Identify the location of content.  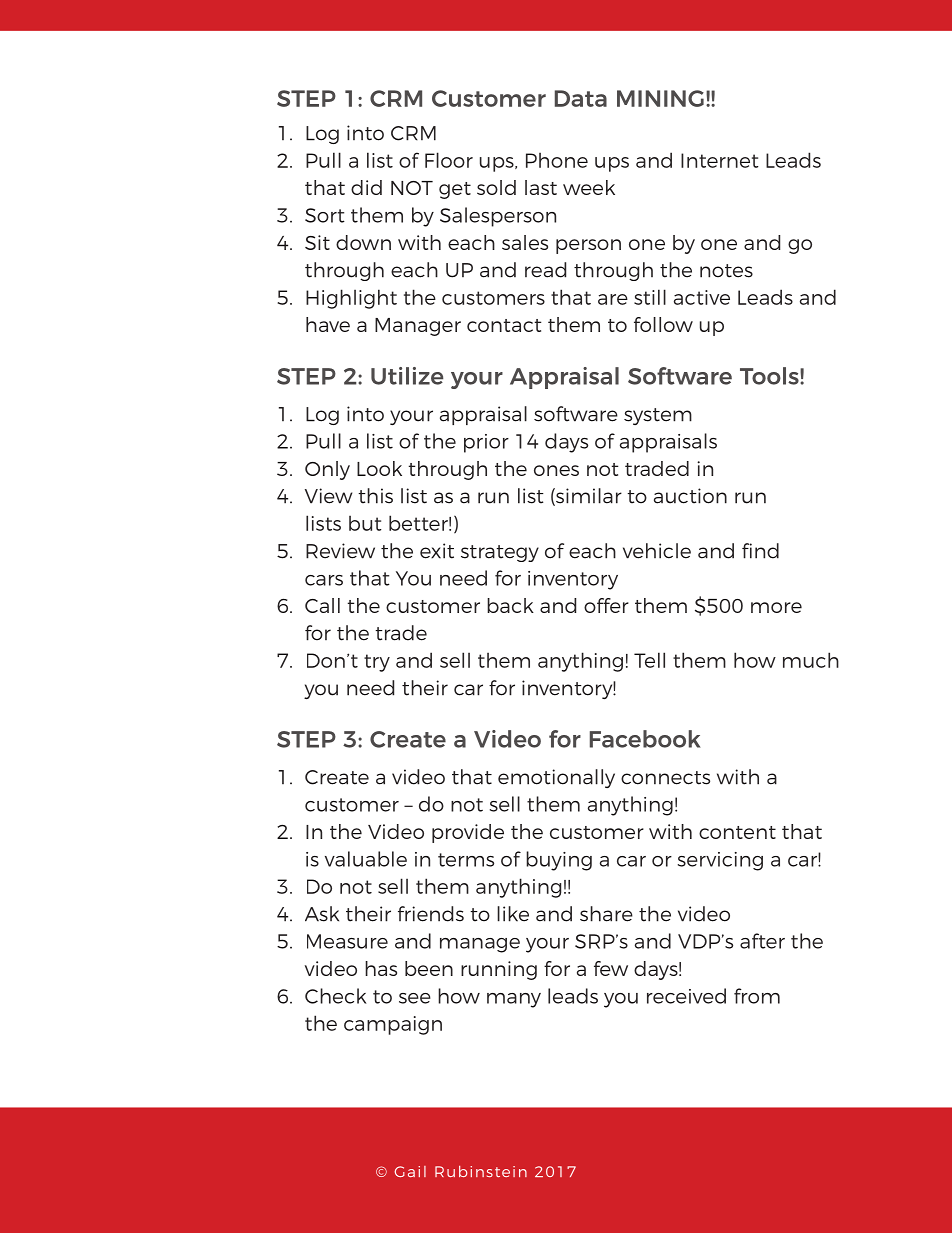
(737, 832).
